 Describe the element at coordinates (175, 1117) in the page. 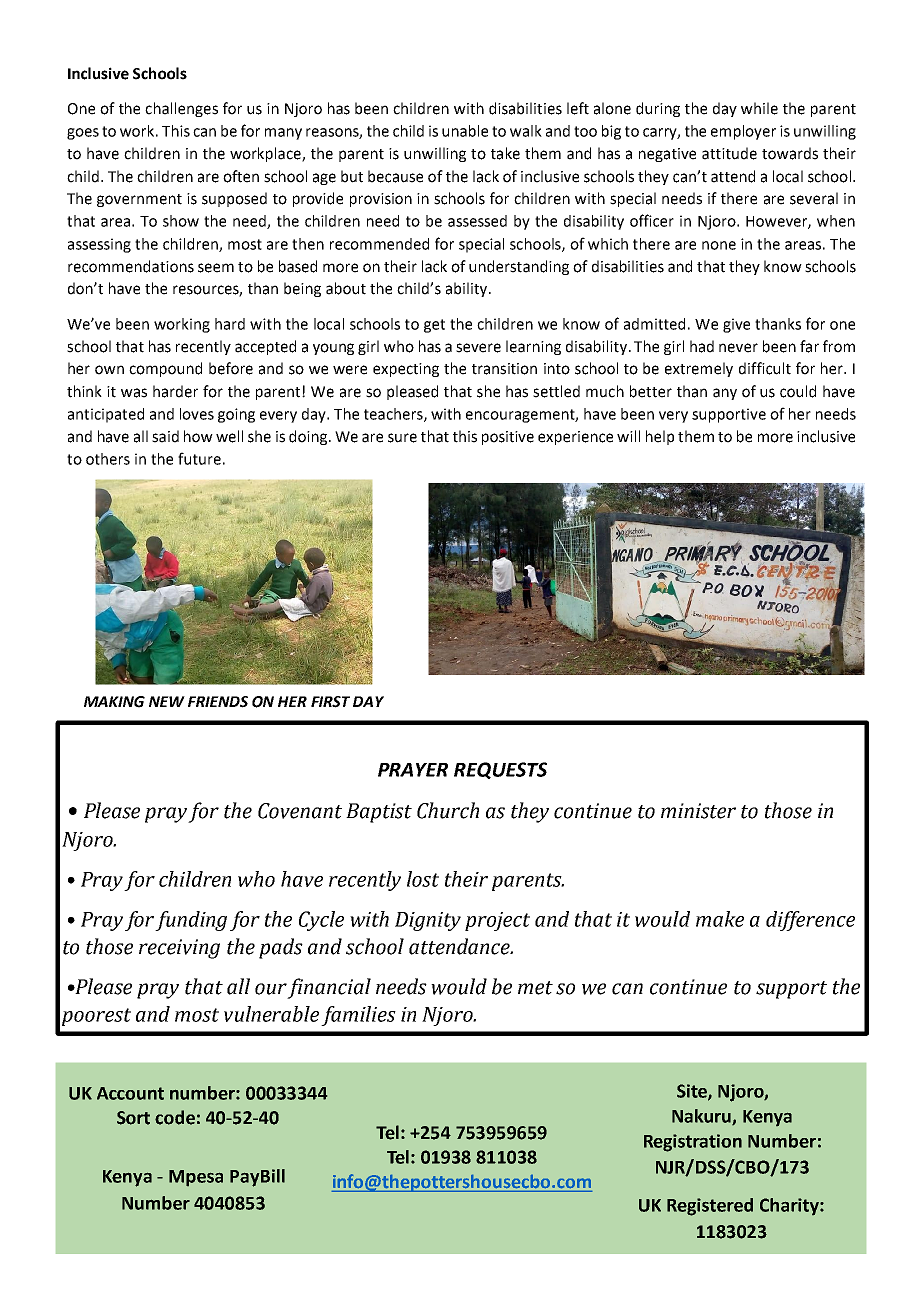

I see `code` at that location.
